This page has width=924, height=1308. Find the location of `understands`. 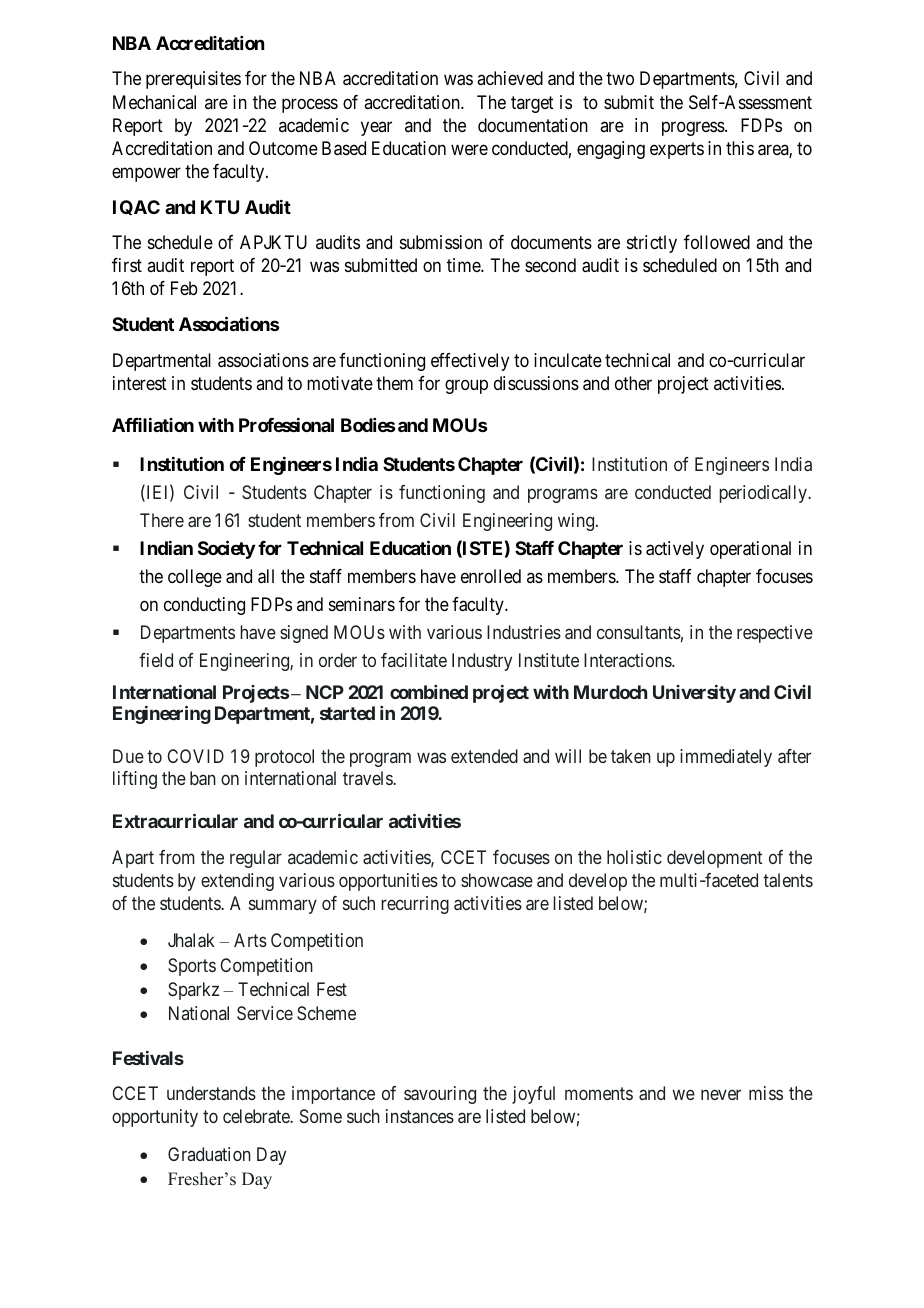

understands is located at coordinates (211, 1093).
